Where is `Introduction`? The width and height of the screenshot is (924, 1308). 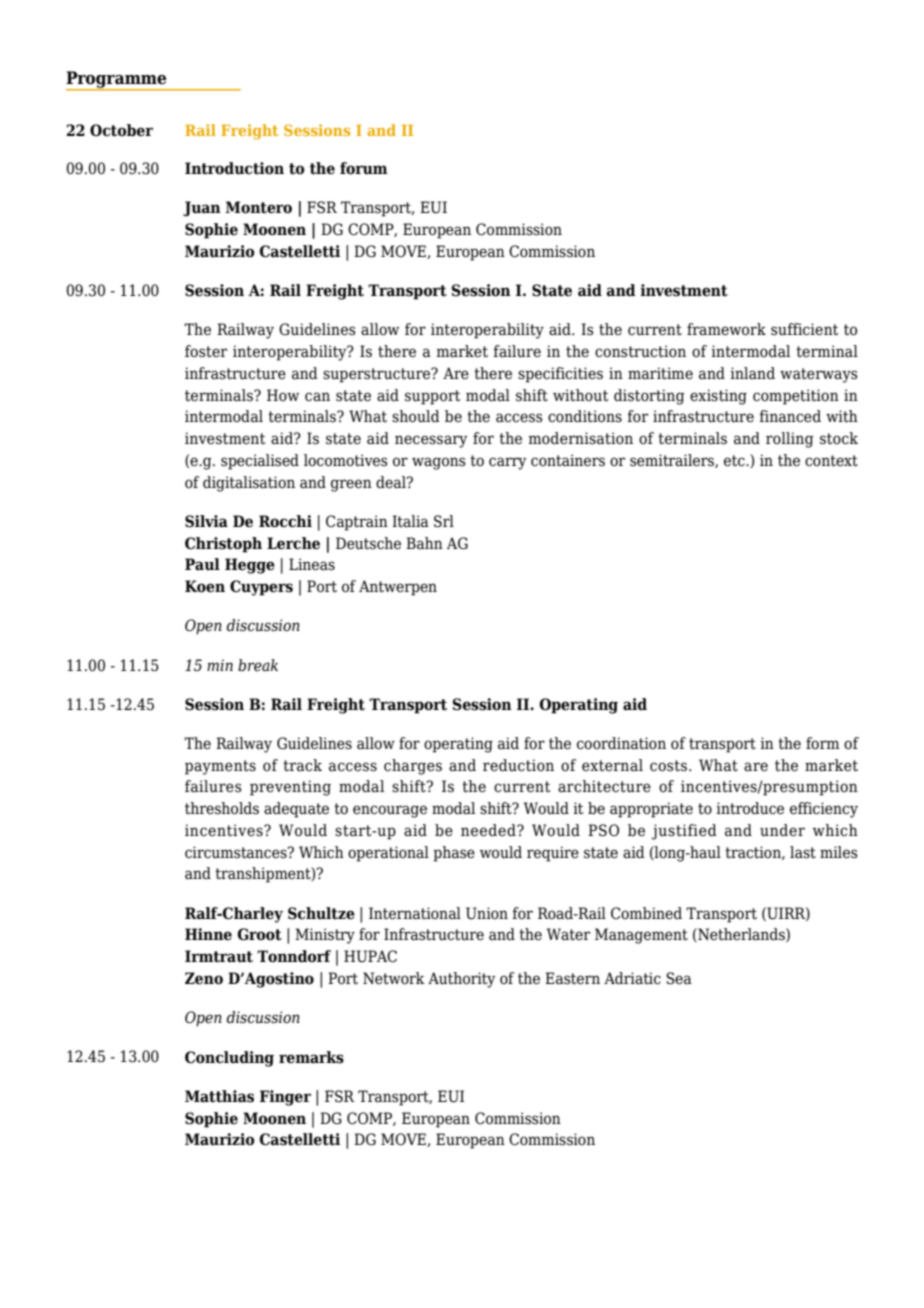 Introduction is located at coordinates (234, 168).
